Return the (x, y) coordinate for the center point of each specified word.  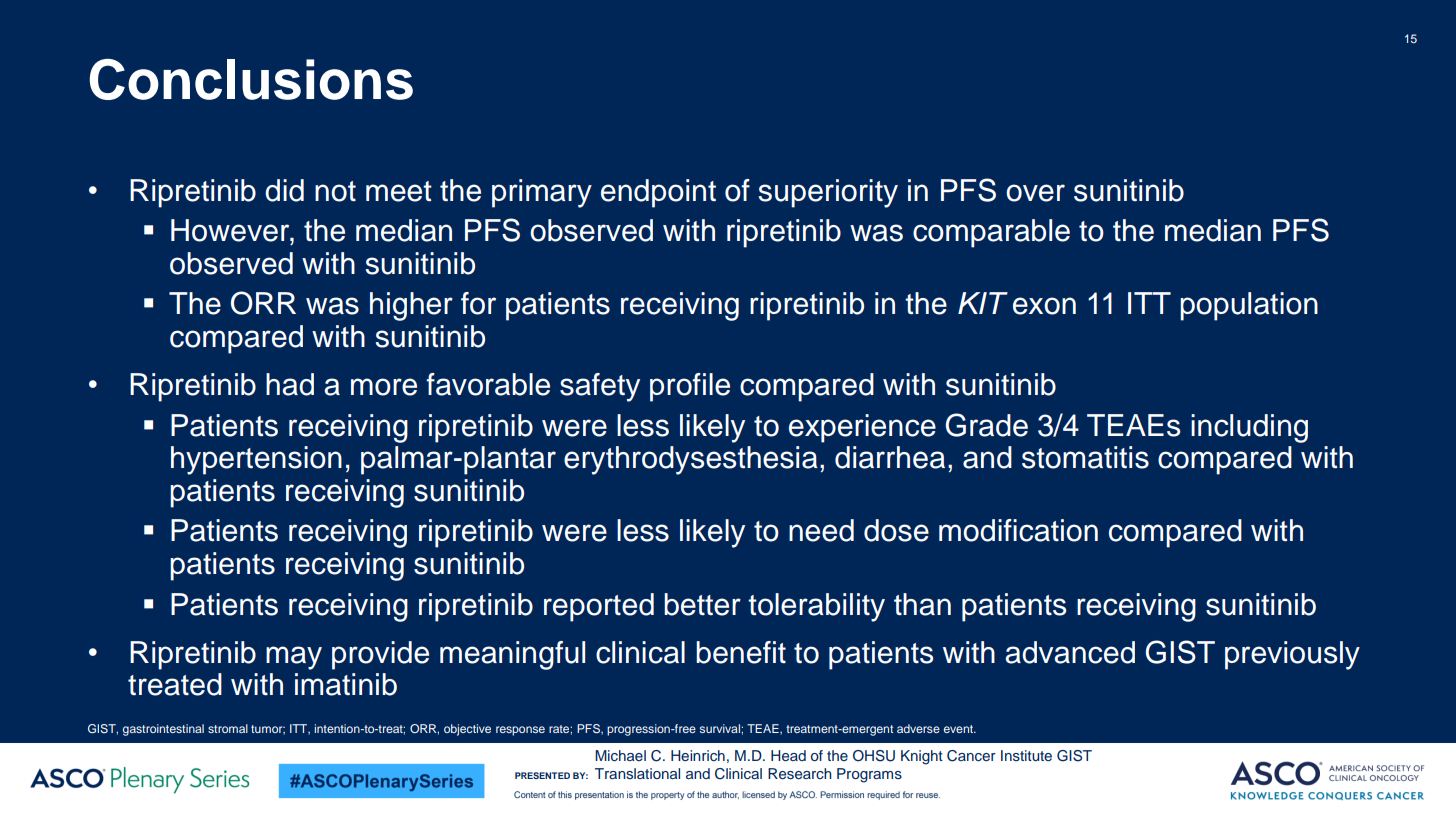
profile (690, 387)
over (1035, 193)
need (821, 530)
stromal (228, 728)
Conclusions (251, 79)
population (1249, 306)
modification (1018, 530)
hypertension (256, 460)
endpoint (658, 193)
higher (411, 306)
